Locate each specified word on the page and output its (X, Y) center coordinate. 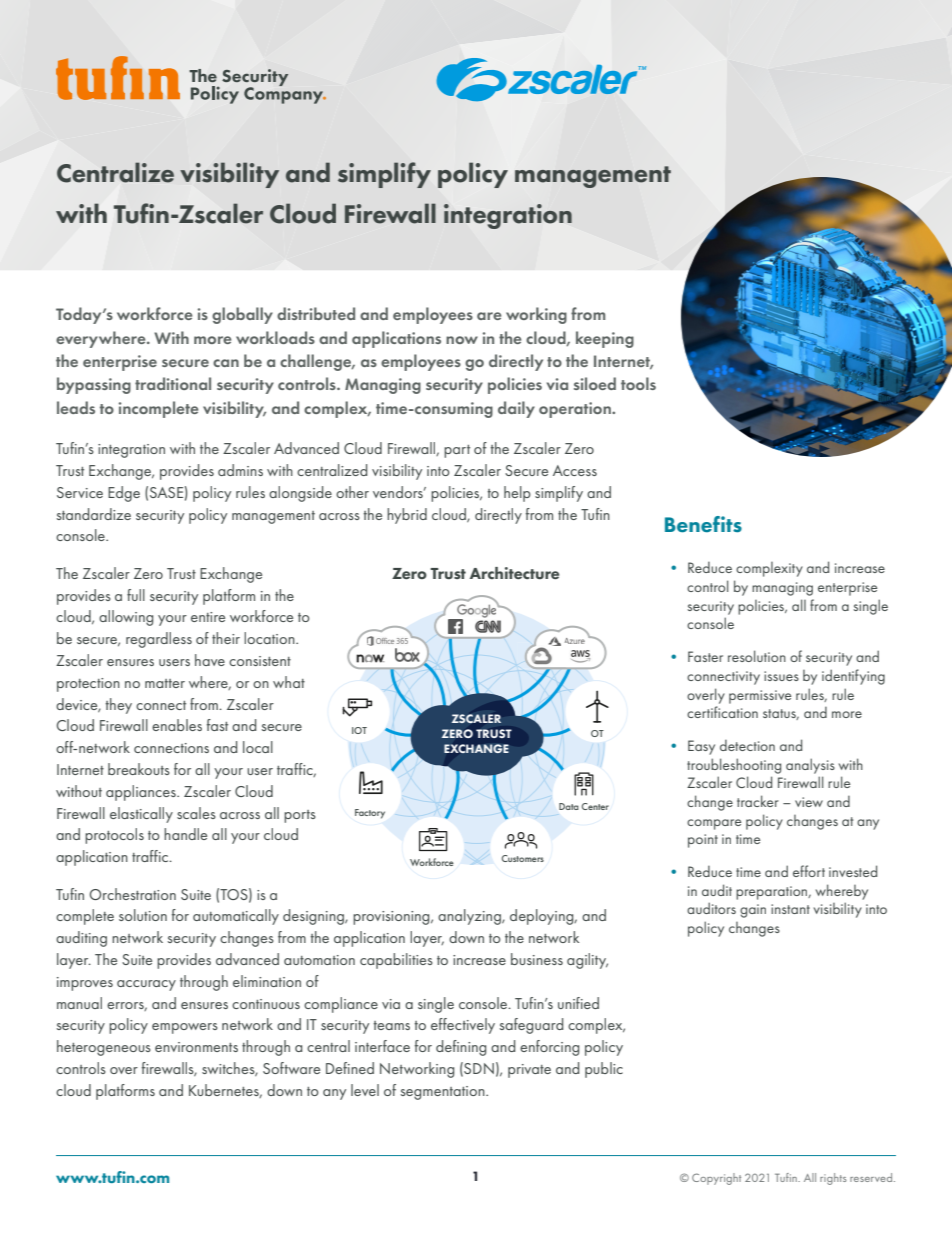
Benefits (703, 524)
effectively (463, 1026)
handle (185, 834)
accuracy (146, 985)
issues (781, 676)
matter (165, 683)
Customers (523, 858)
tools (638, 383)
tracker (758, 801)
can (226, 363)
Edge (124, 494)
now (462, 340)
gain (753, 911)
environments (196, 1047)
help (517, 494)
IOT (359, 730)
